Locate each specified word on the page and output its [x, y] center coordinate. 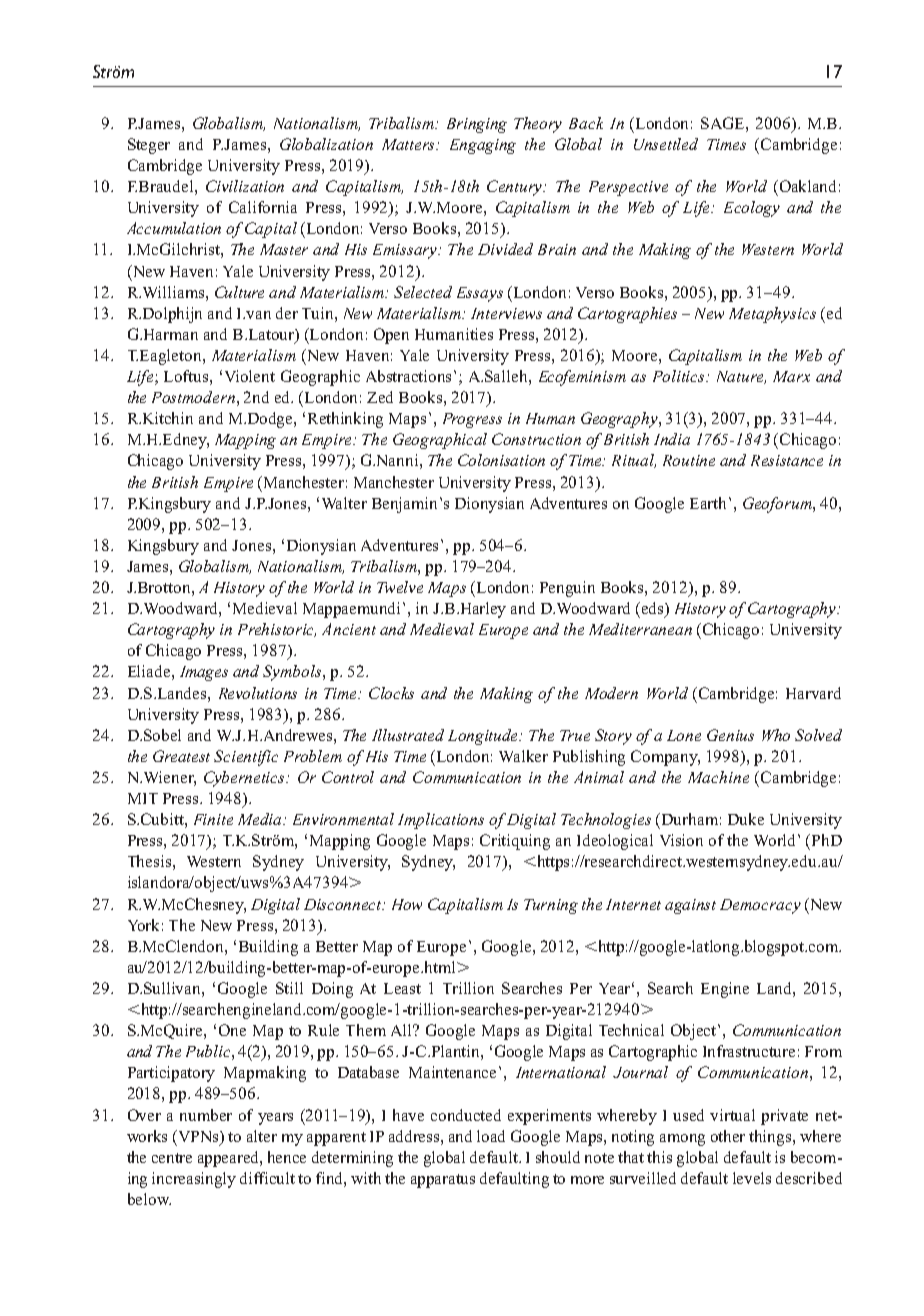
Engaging [483, 146]
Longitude [484, 737]
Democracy [760, 906]
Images [204, 673]
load [491, 1136]
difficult [267, 1178]
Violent [250, 376]
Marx [791, 376]
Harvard [813, 693]
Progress [472, 420]
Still [289, 988]
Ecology [752, 209]
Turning [551, 906]
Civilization [245, 186]
